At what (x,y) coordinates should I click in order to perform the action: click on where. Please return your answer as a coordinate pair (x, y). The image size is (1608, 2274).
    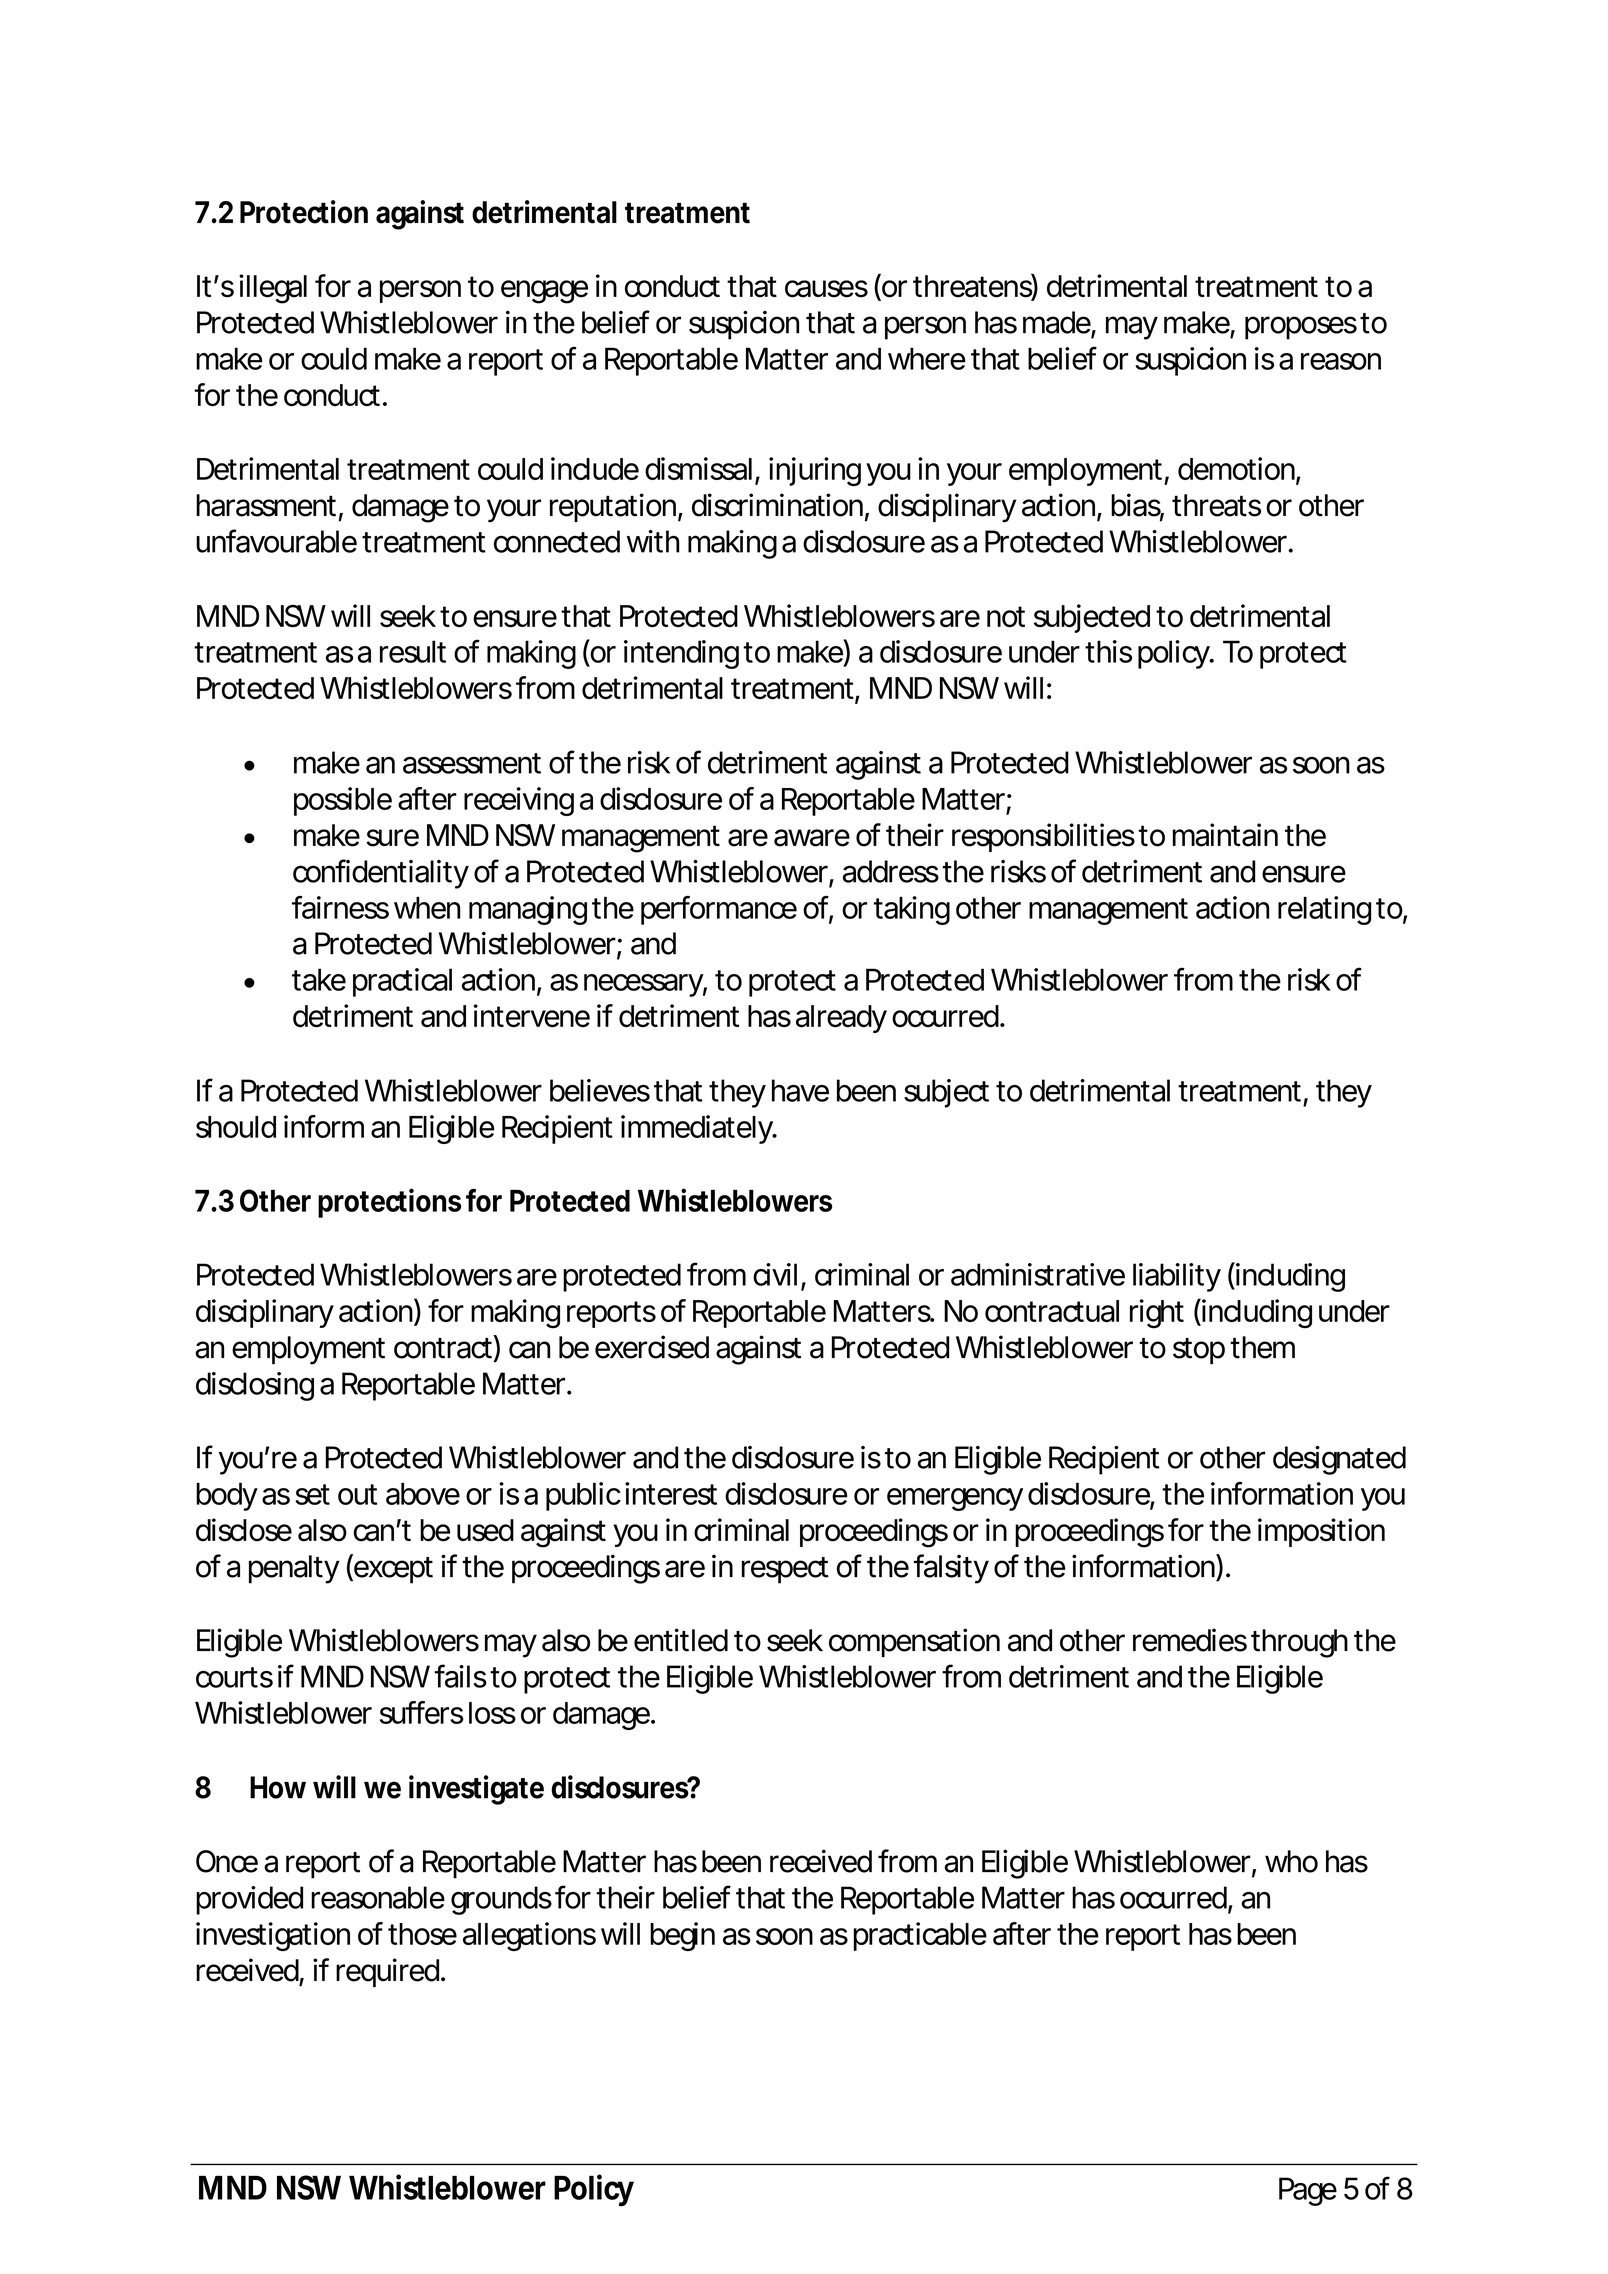
    Looking at the image, I should click on (927, 358).
